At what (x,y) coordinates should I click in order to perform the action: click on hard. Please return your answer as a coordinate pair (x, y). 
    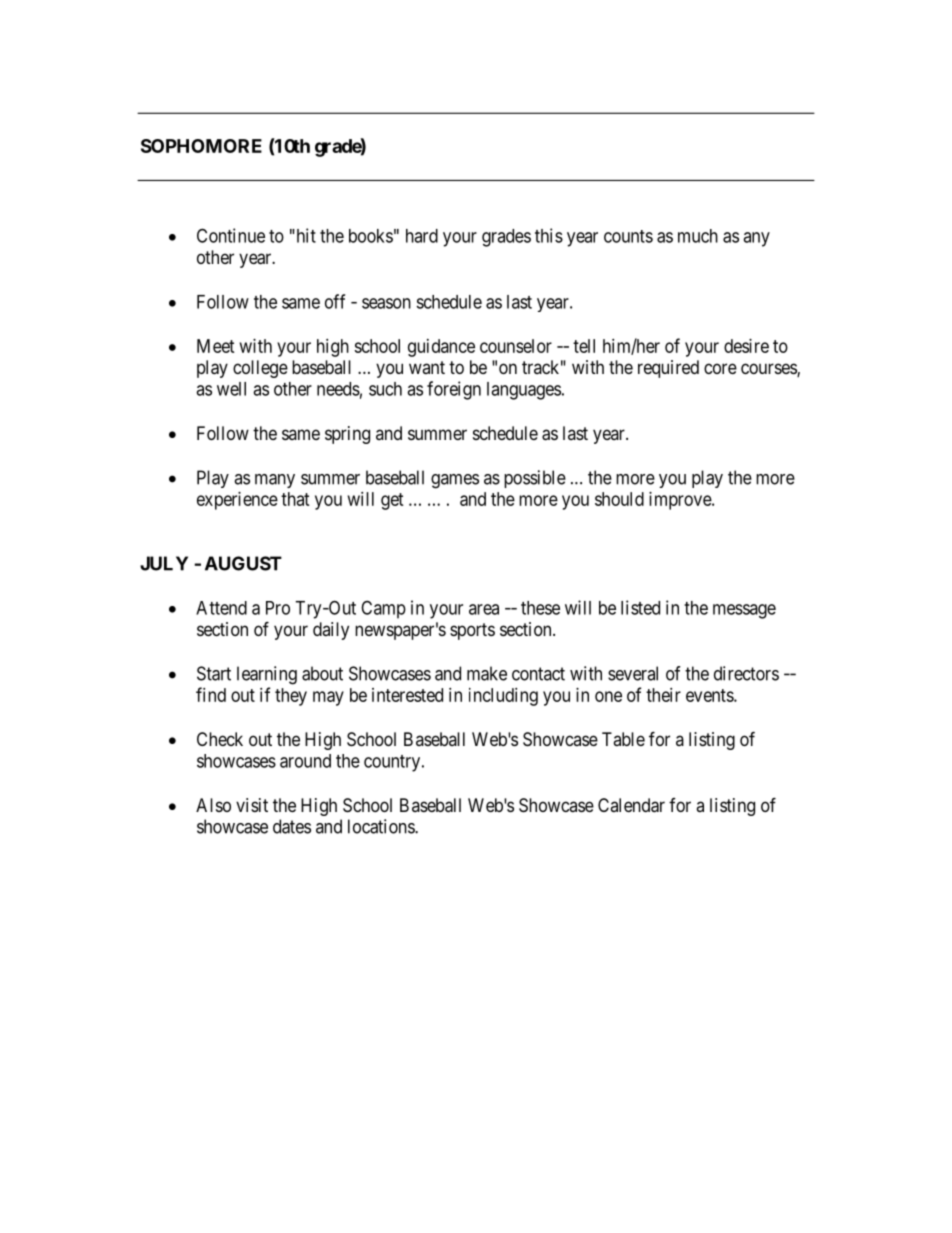
    Looking at the image, I should click on (422, 236).
